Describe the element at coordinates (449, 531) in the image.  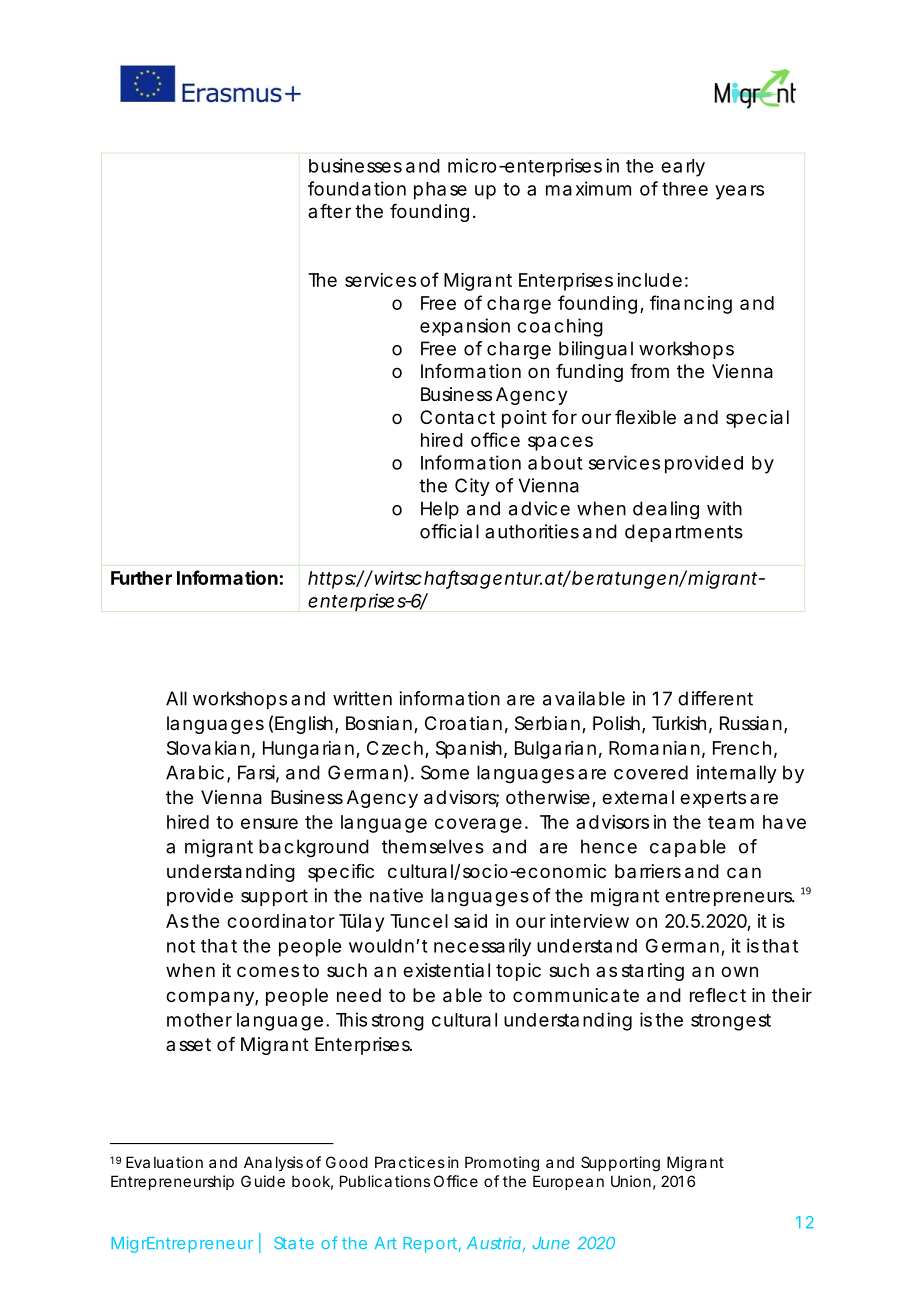
I see `official` at that location.
